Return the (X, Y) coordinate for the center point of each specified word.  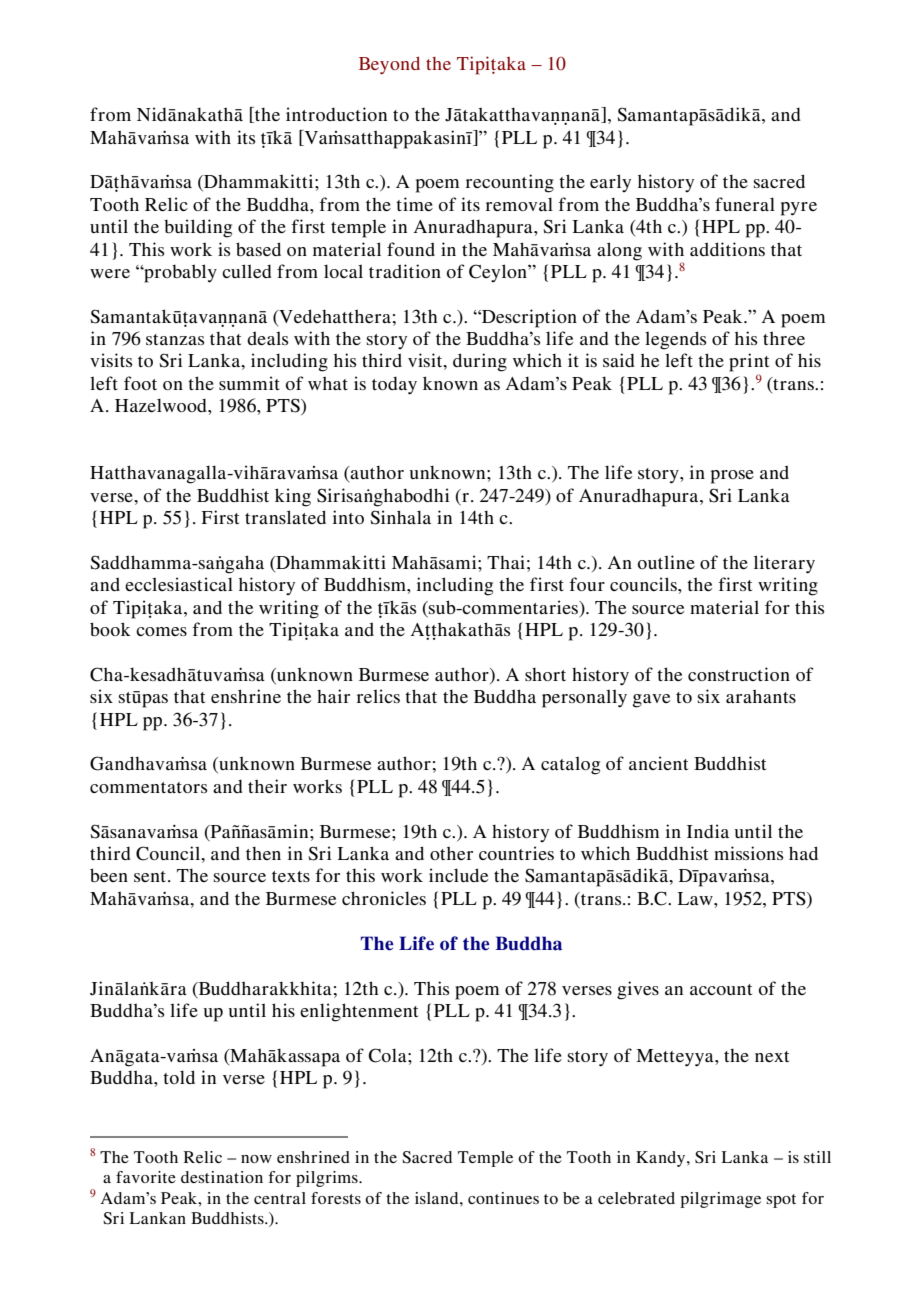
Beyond (389, 65)
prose (732, 477)
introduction (336, 114)
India (708, 831)
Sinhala (400, 517)
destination (222, 1177)
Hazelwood (162, 405)
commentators (148, 787)
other (451, 853)
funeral (745, 204)
